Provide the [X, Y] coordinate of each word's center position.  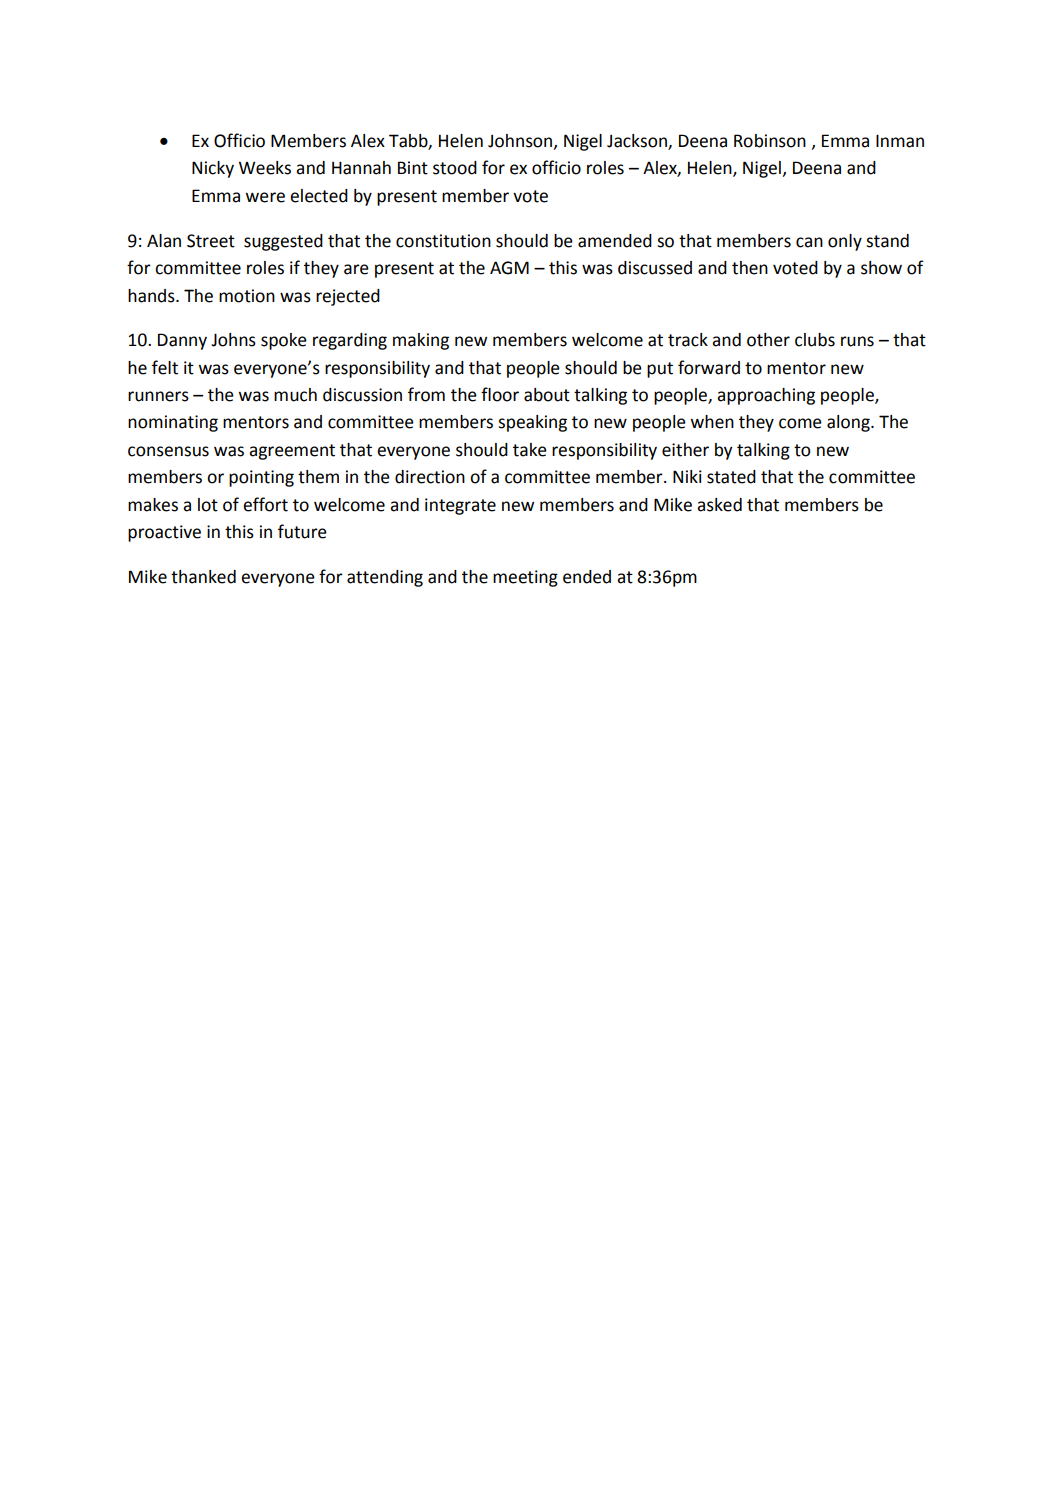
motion [247, 296]
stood [455, 168]
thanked [203, 577]
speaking [532, 423]
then [750, 268]
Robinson [770, 141]
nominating [173, 423]
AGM [509, 268]
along [849, 423]
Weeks [265, 168]
